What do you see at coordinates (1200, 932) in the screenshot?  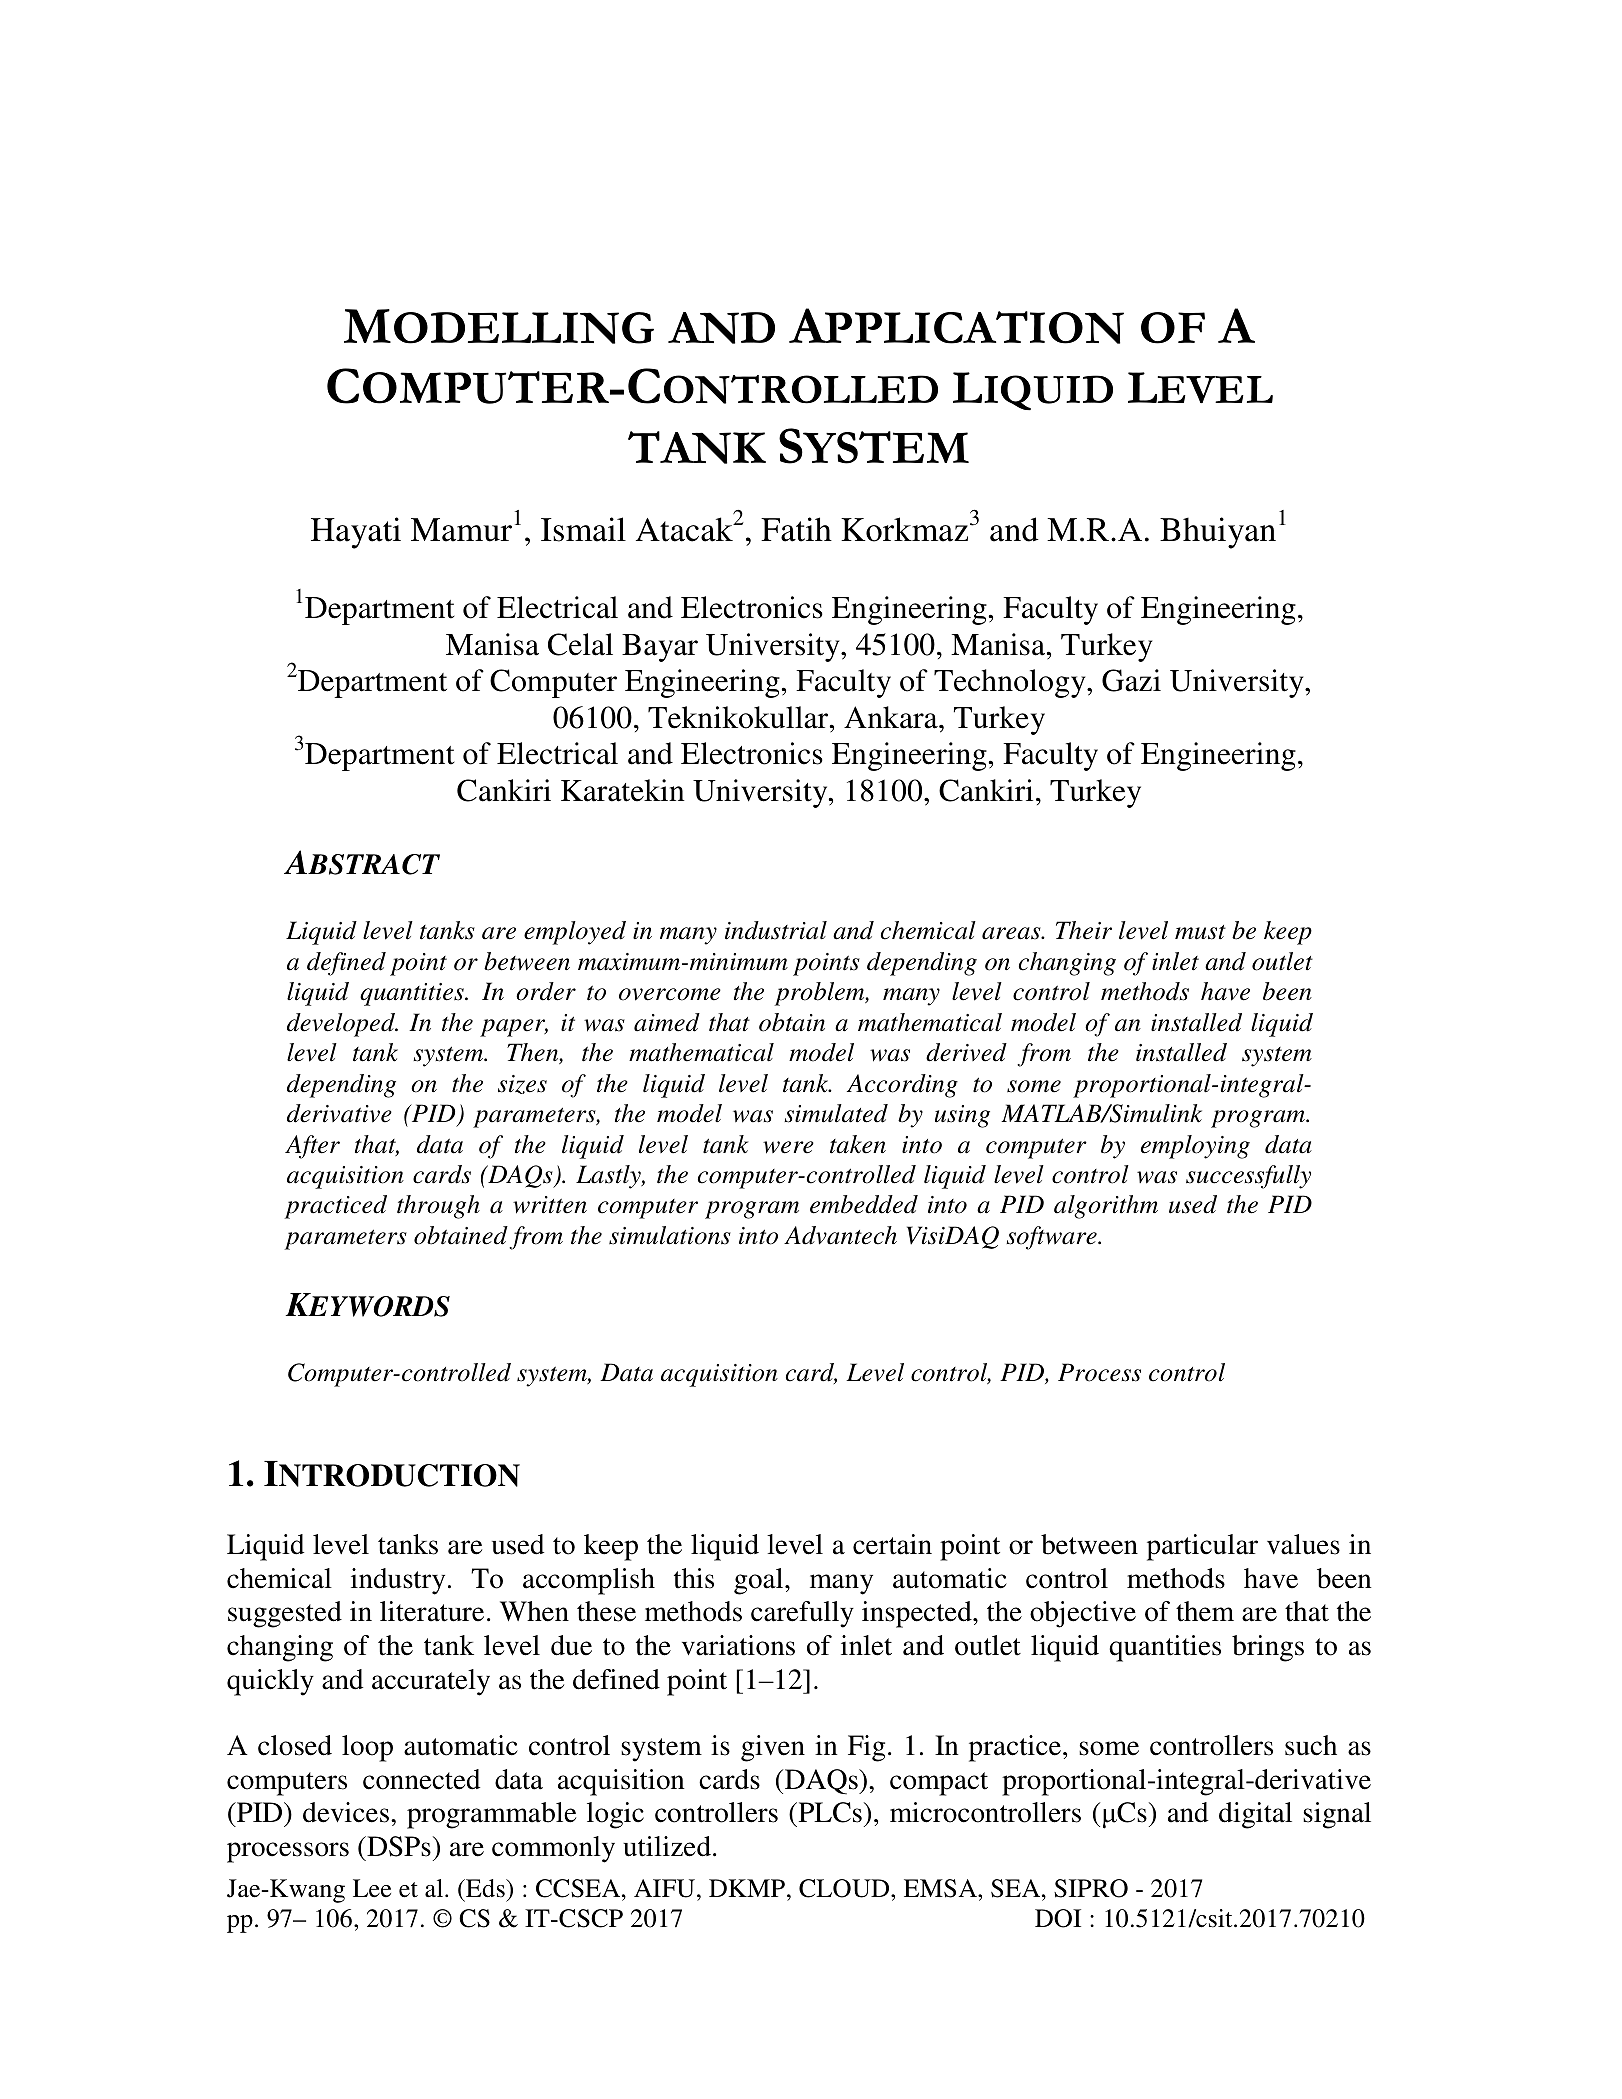 I see `must` at bounding box center [1200, 932].
